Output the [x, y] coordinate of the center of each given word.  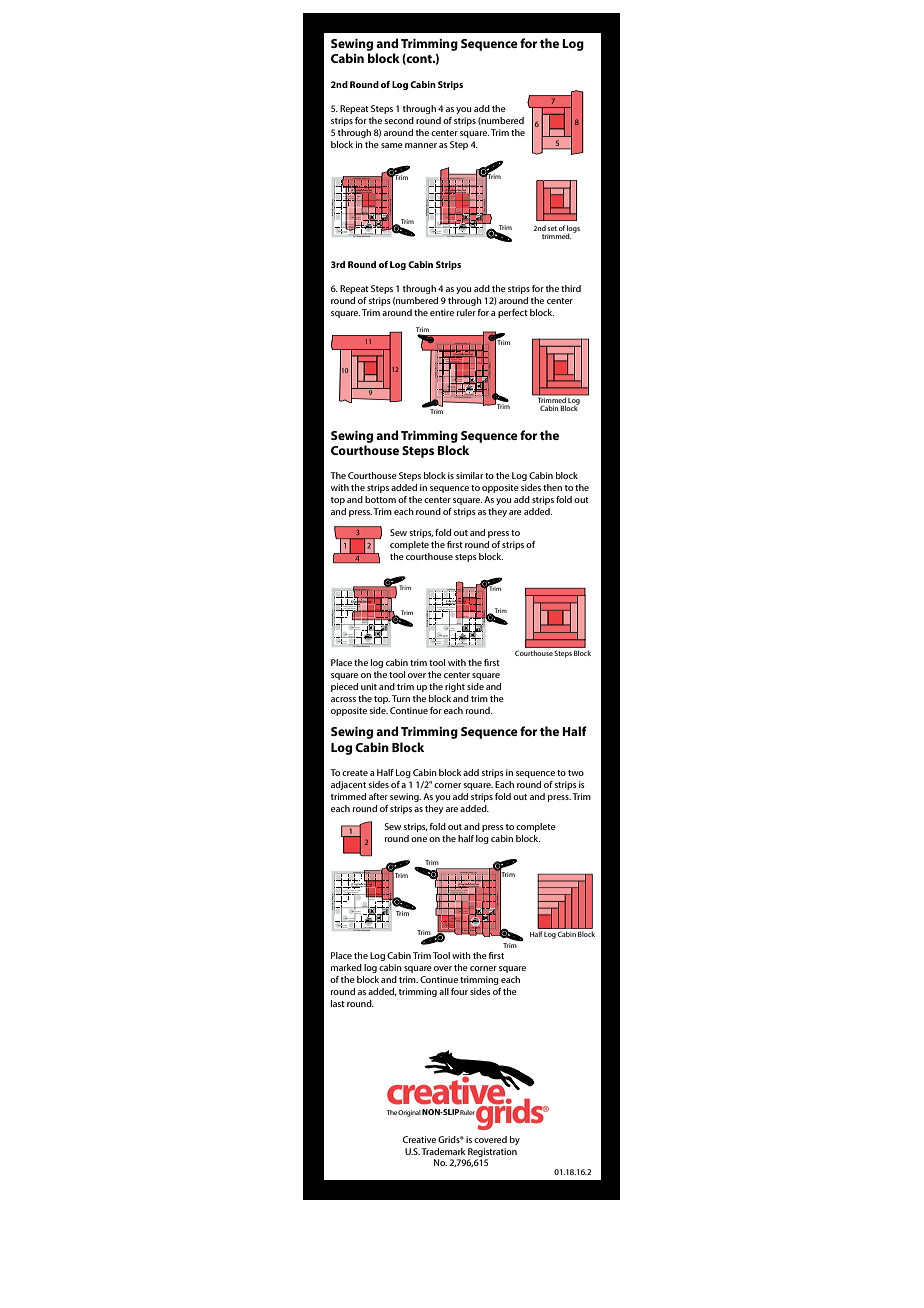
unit [369, 686]
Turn [401, 698]
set [552, 228]
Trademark [443, 1151]
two [576, 773]
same [392, 145]
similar [469, 475]
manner [421, 145]
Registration [492, 1152]
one [419, 839]
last [338, 1003]
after [378, 796]
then [552, 487]
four [459, 991]
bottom [380, 499]
